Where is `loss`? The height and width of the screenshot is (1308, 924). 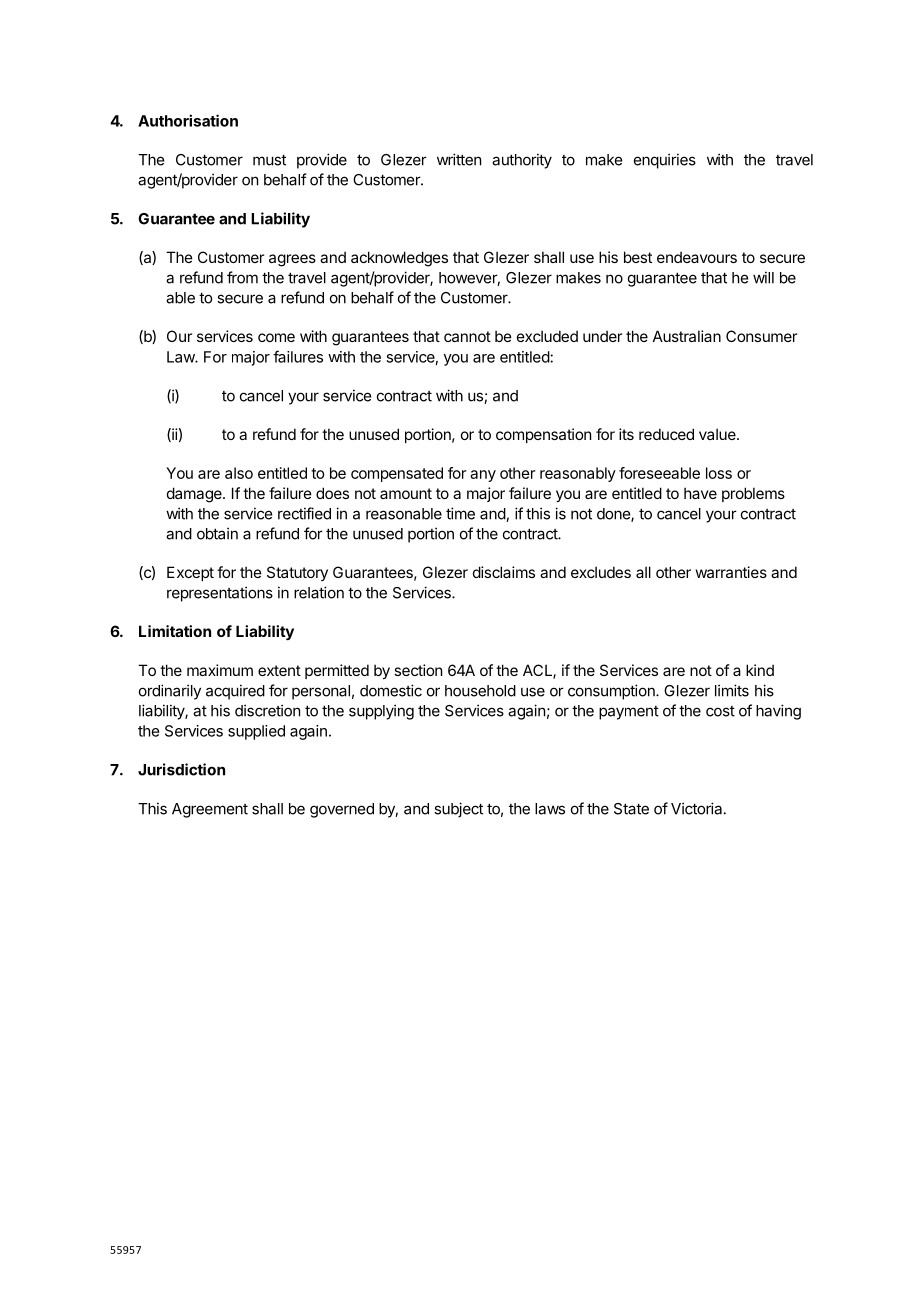 loss is located at coordinates (719, 473).
